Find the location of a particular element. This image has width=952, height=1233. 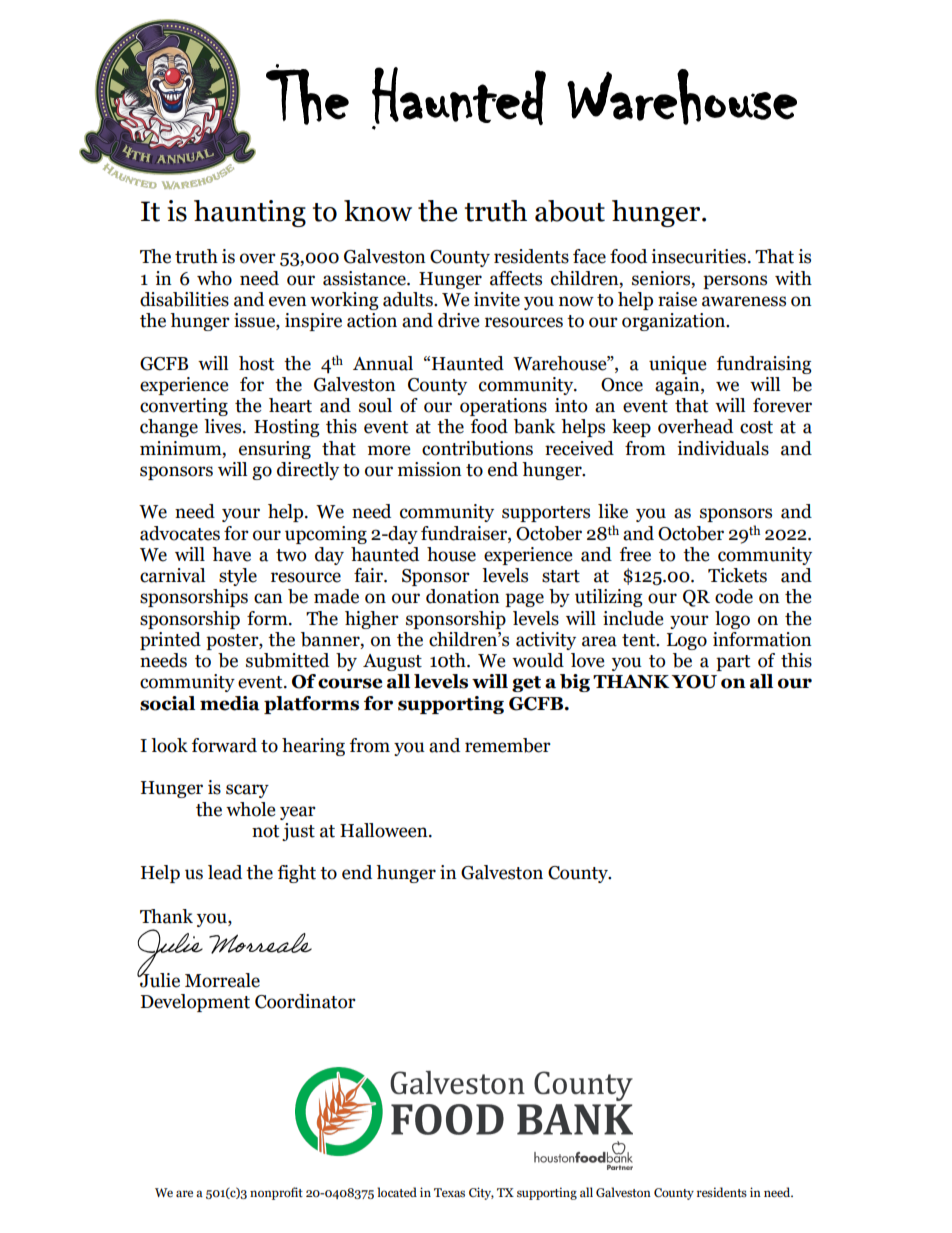

City is located at coordinates (481, 1193).
